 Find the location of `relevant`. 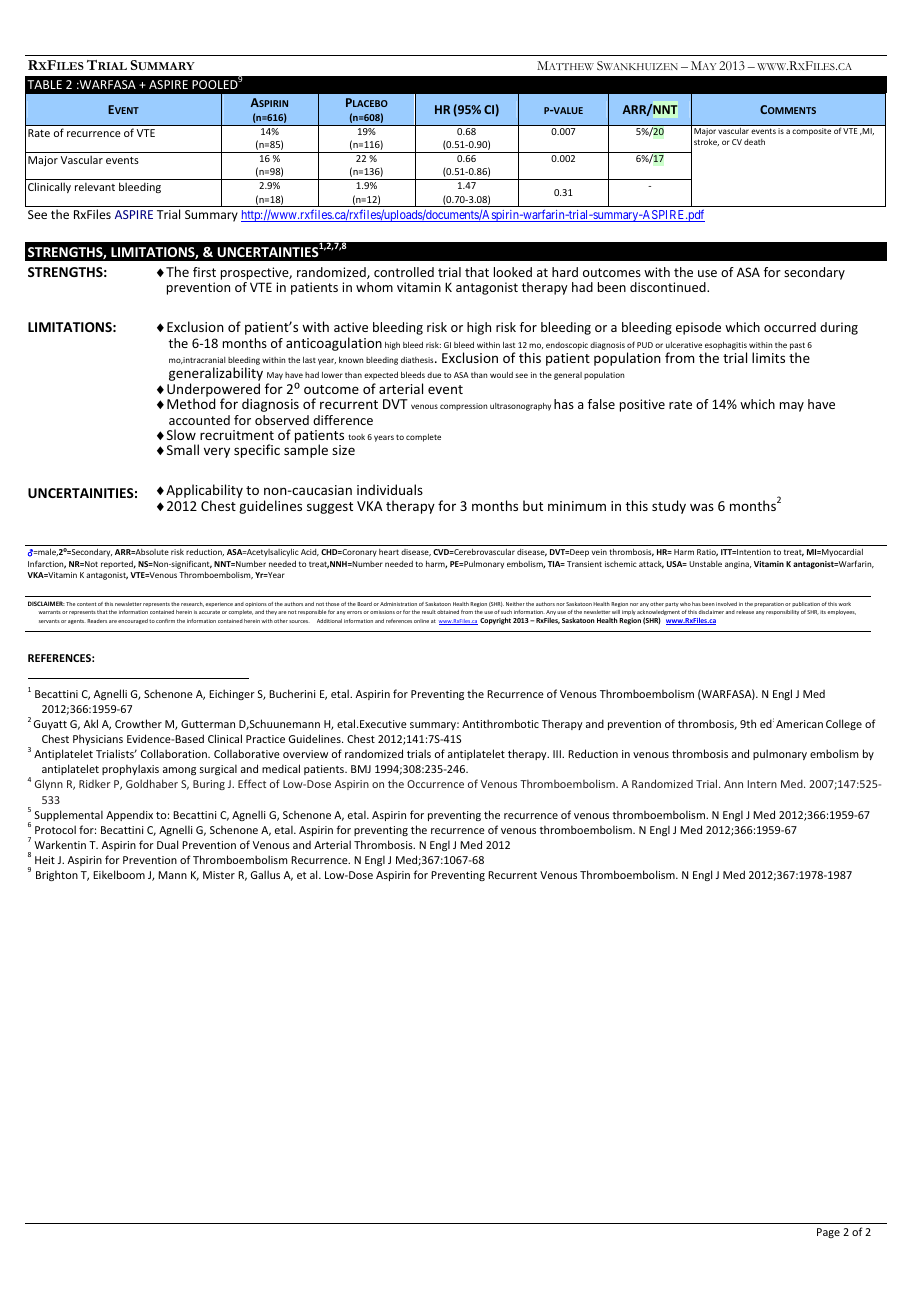

relevant is located at coordinates (95, 186).
